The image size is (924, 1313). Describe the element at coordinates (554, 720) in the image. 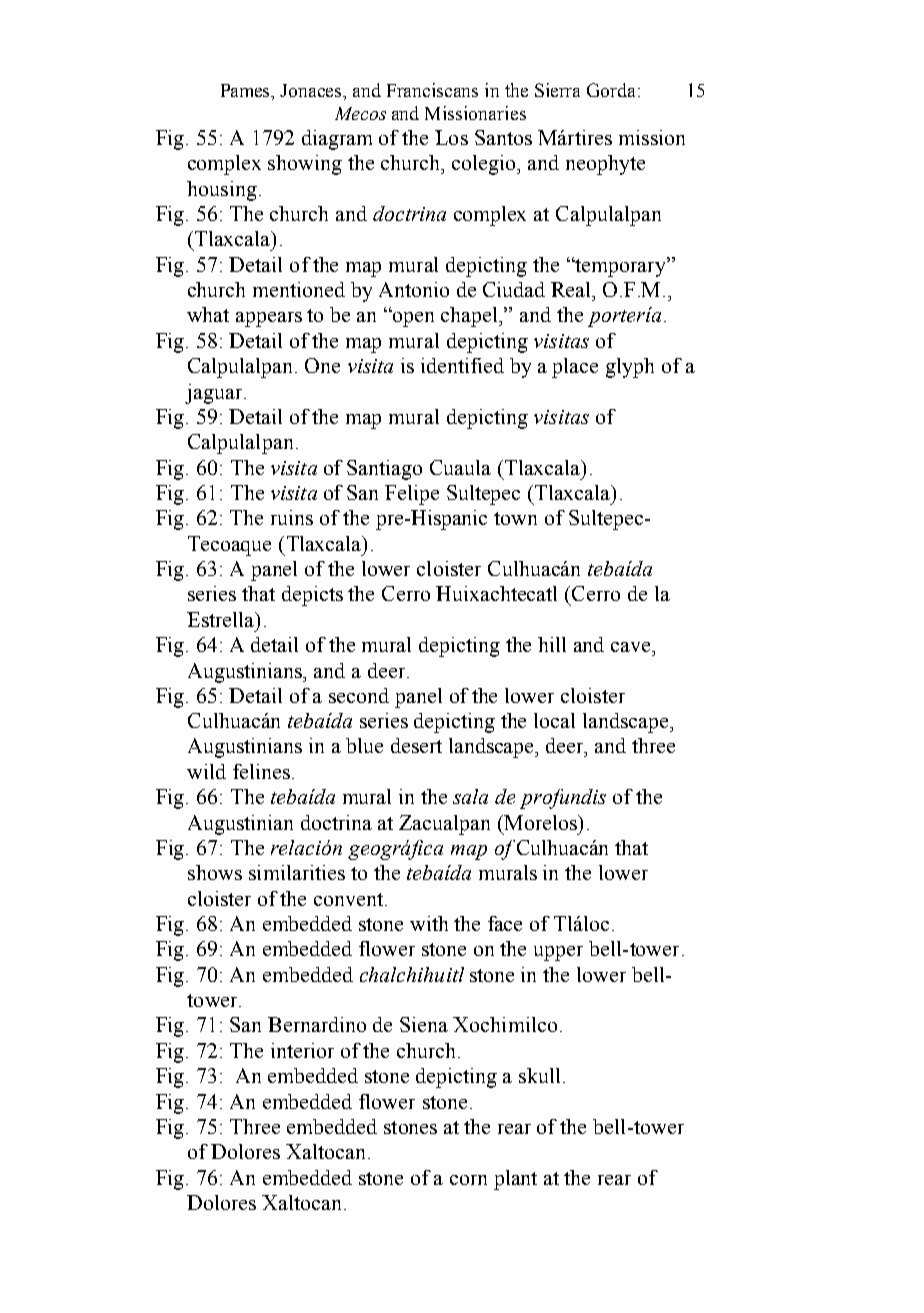

I see `local` at that location.
